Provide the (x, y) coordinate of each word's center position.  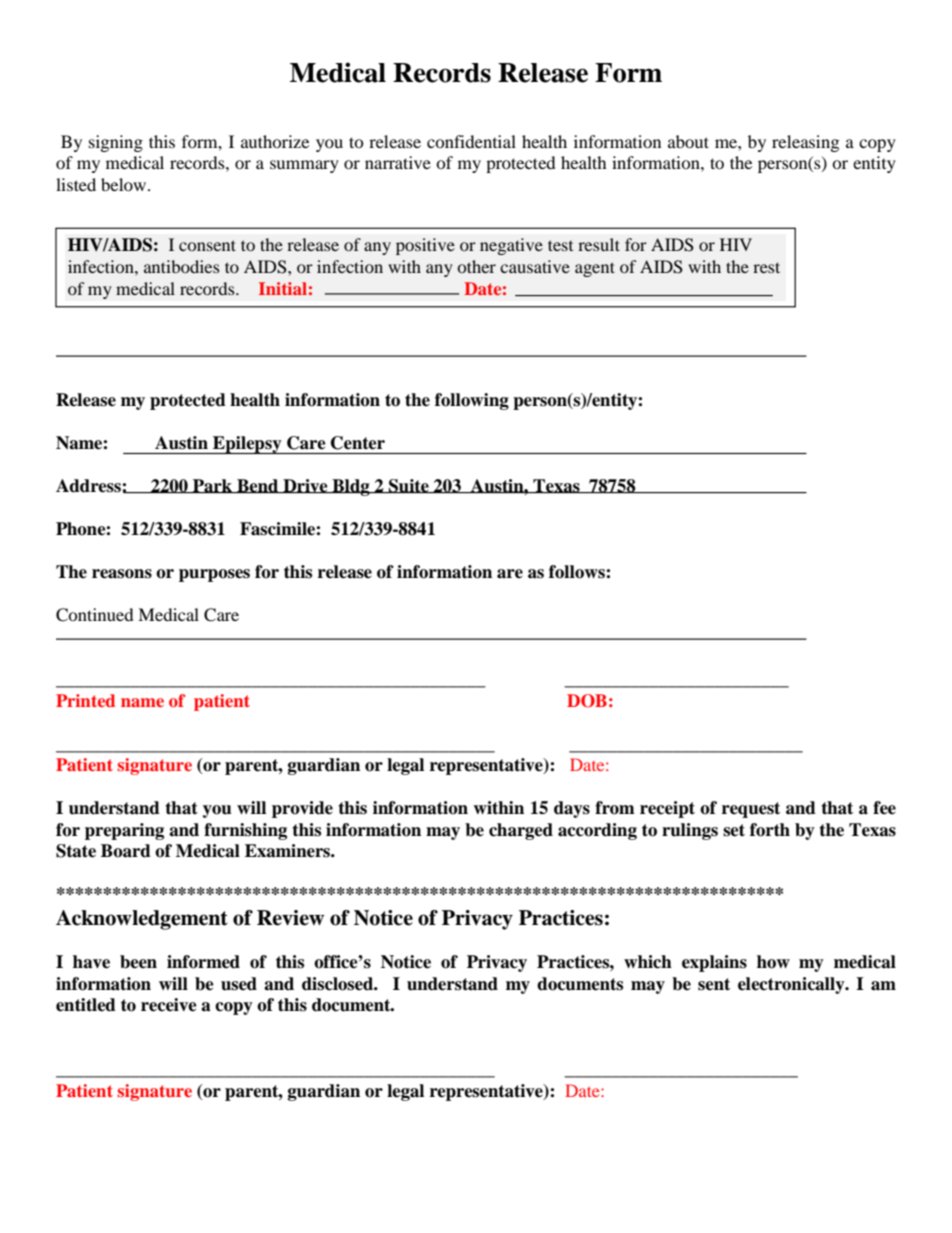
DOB (587, 701)
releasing (805, 143)
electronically (792, 985)
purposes (214, 575)
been (138, 962)
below (125, 184)
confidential (471, 141)
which (648, 962)
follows (578, 572)
